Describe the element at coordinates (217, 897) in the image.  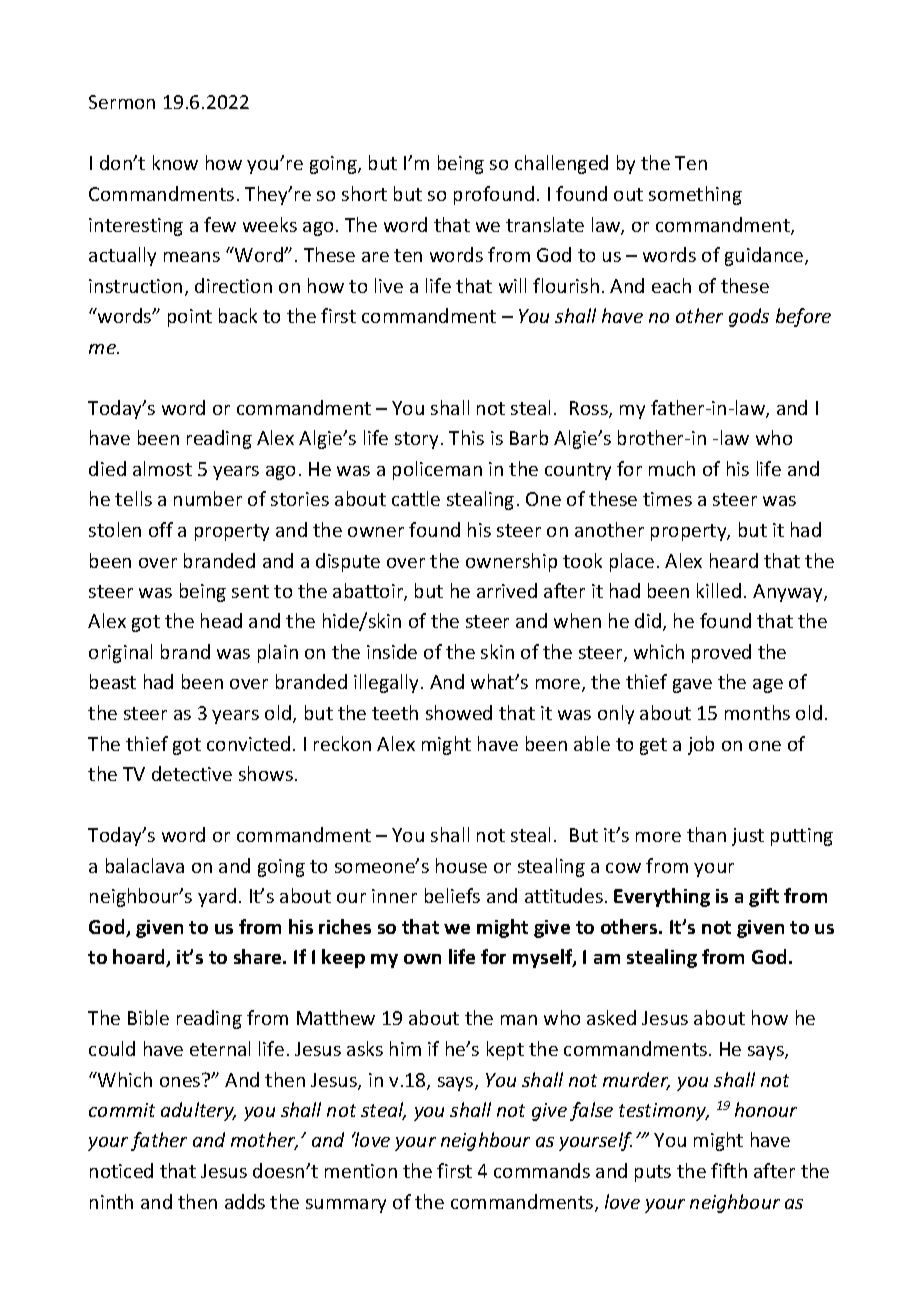
I see `yard` at that location.
